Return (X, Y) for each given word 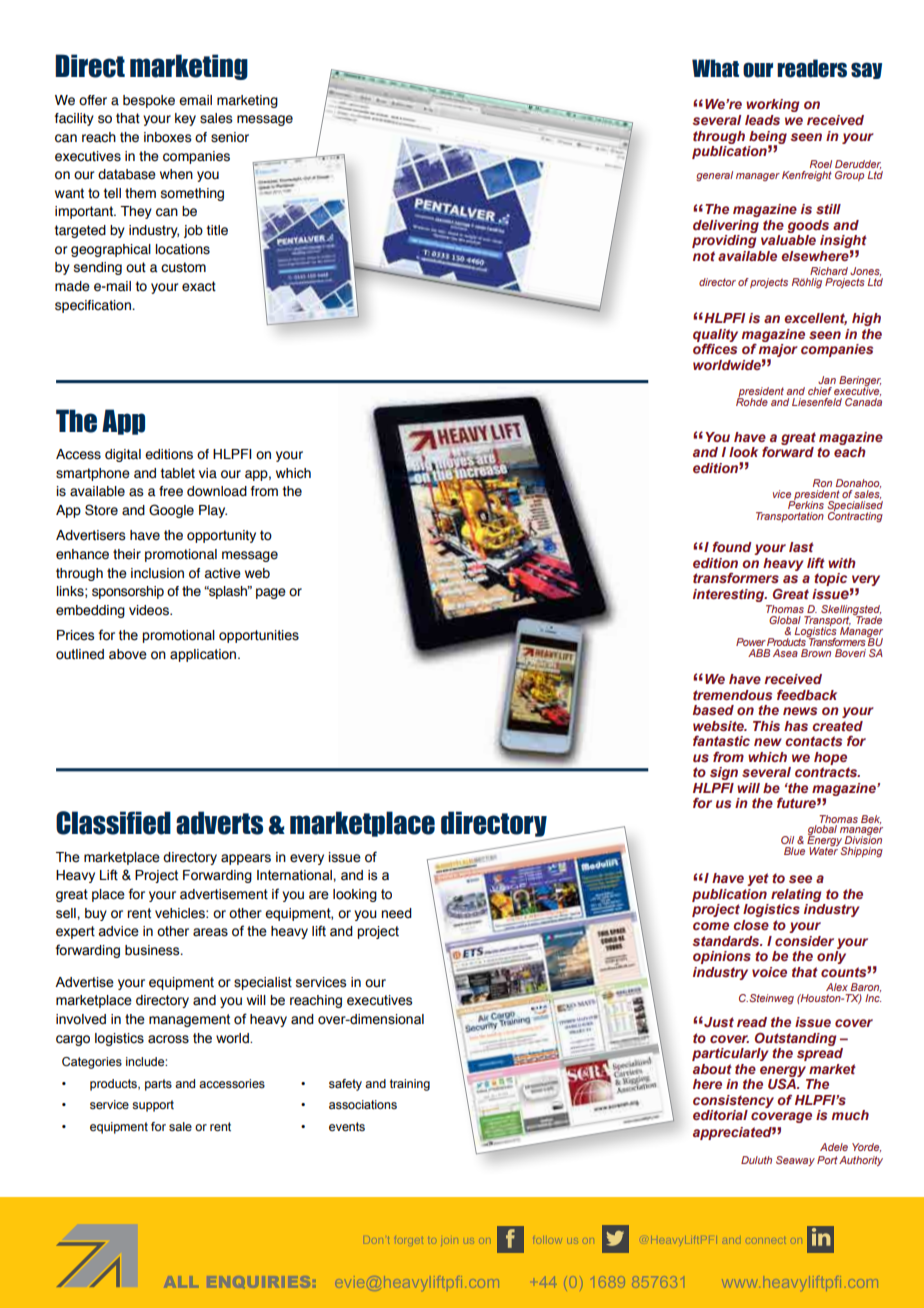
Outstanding (795, 1039)
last (801, 547)
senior (230, 137)
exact (199, 286)
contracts (827, 772)
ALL (182, 1282)
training (410, 1085)
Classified (113, 823)
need (396, 913)
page (271, 593)
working (772, 105)
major (778, 352)
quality (715, 336)
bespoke (149, 101)
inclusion (157, 573)
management (189, 1020)
